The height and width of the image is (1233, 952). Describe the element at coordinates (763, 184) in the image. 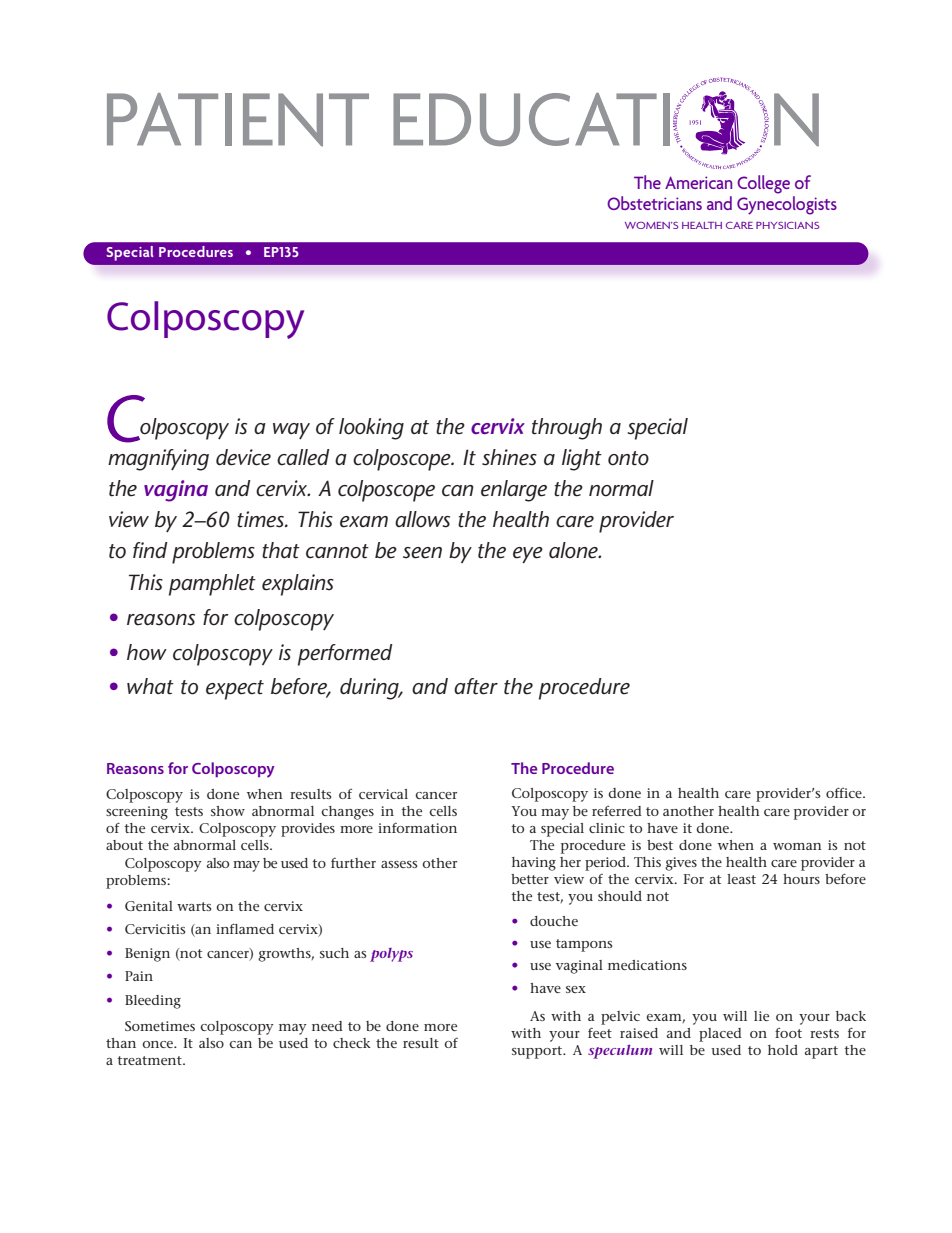

I see `College` at that location.
